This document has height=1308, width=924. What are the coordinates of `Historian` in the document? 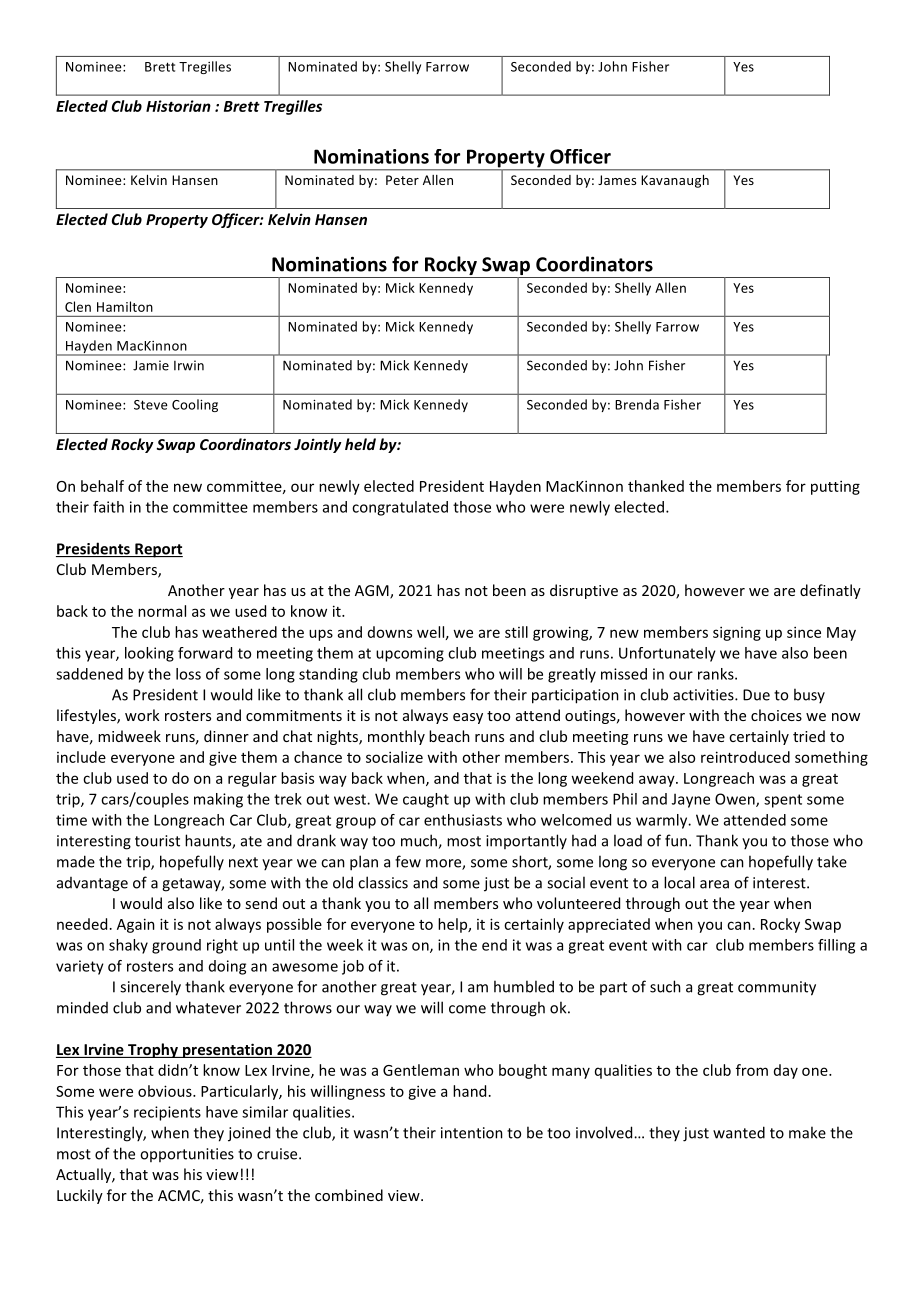 It's located at (178, 106).
